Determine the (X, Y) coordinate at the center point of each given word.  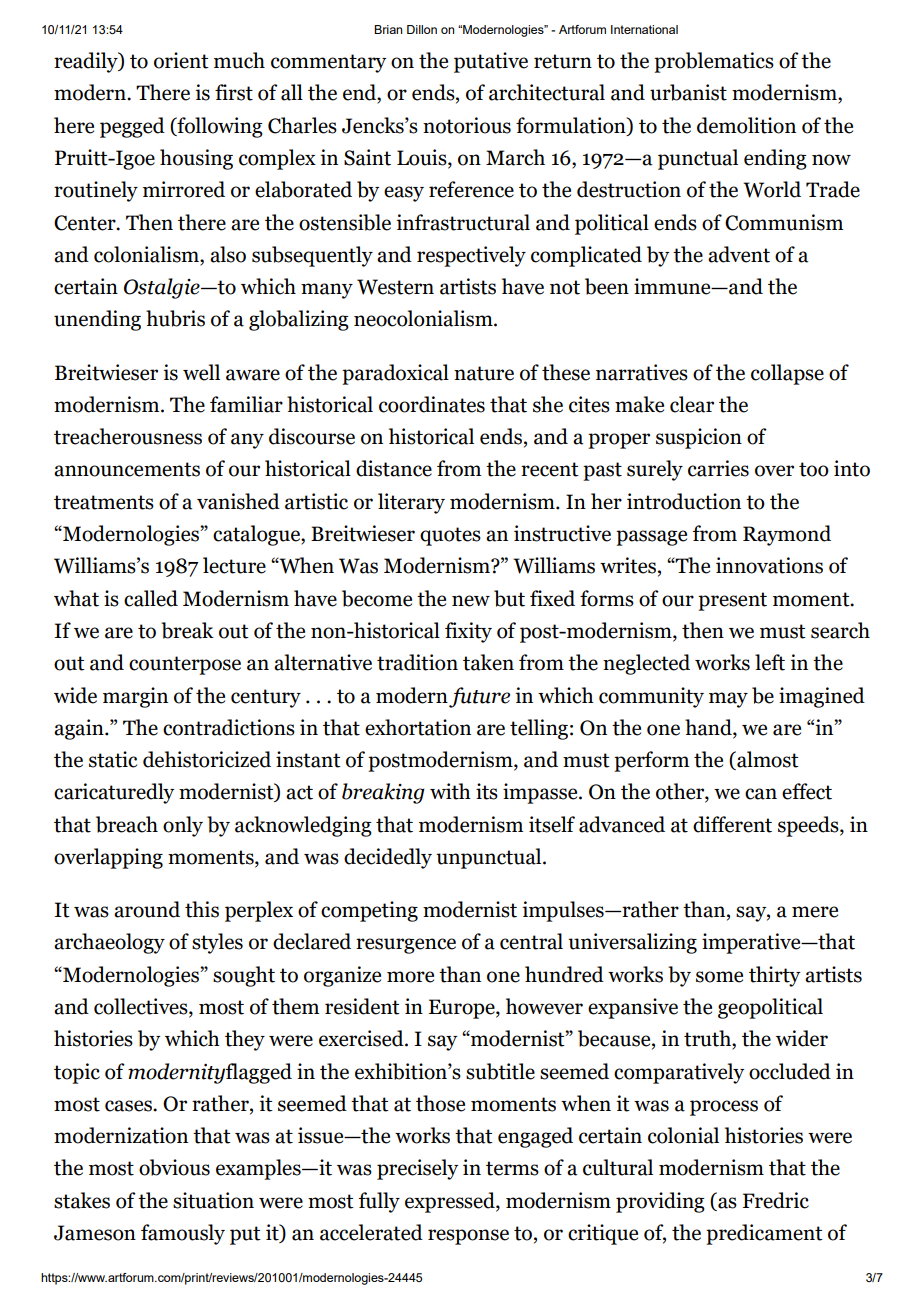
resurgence (406, 946)
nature (484, 373)
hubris (175, 318)
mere (815, 912)
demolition (746, 125)
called (151, 598)
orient (181, 60)
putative (491, 62)
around (147, 909)
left (770, 662)
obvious (174, 1167)
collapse (787, 374)
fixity (468, 632)
